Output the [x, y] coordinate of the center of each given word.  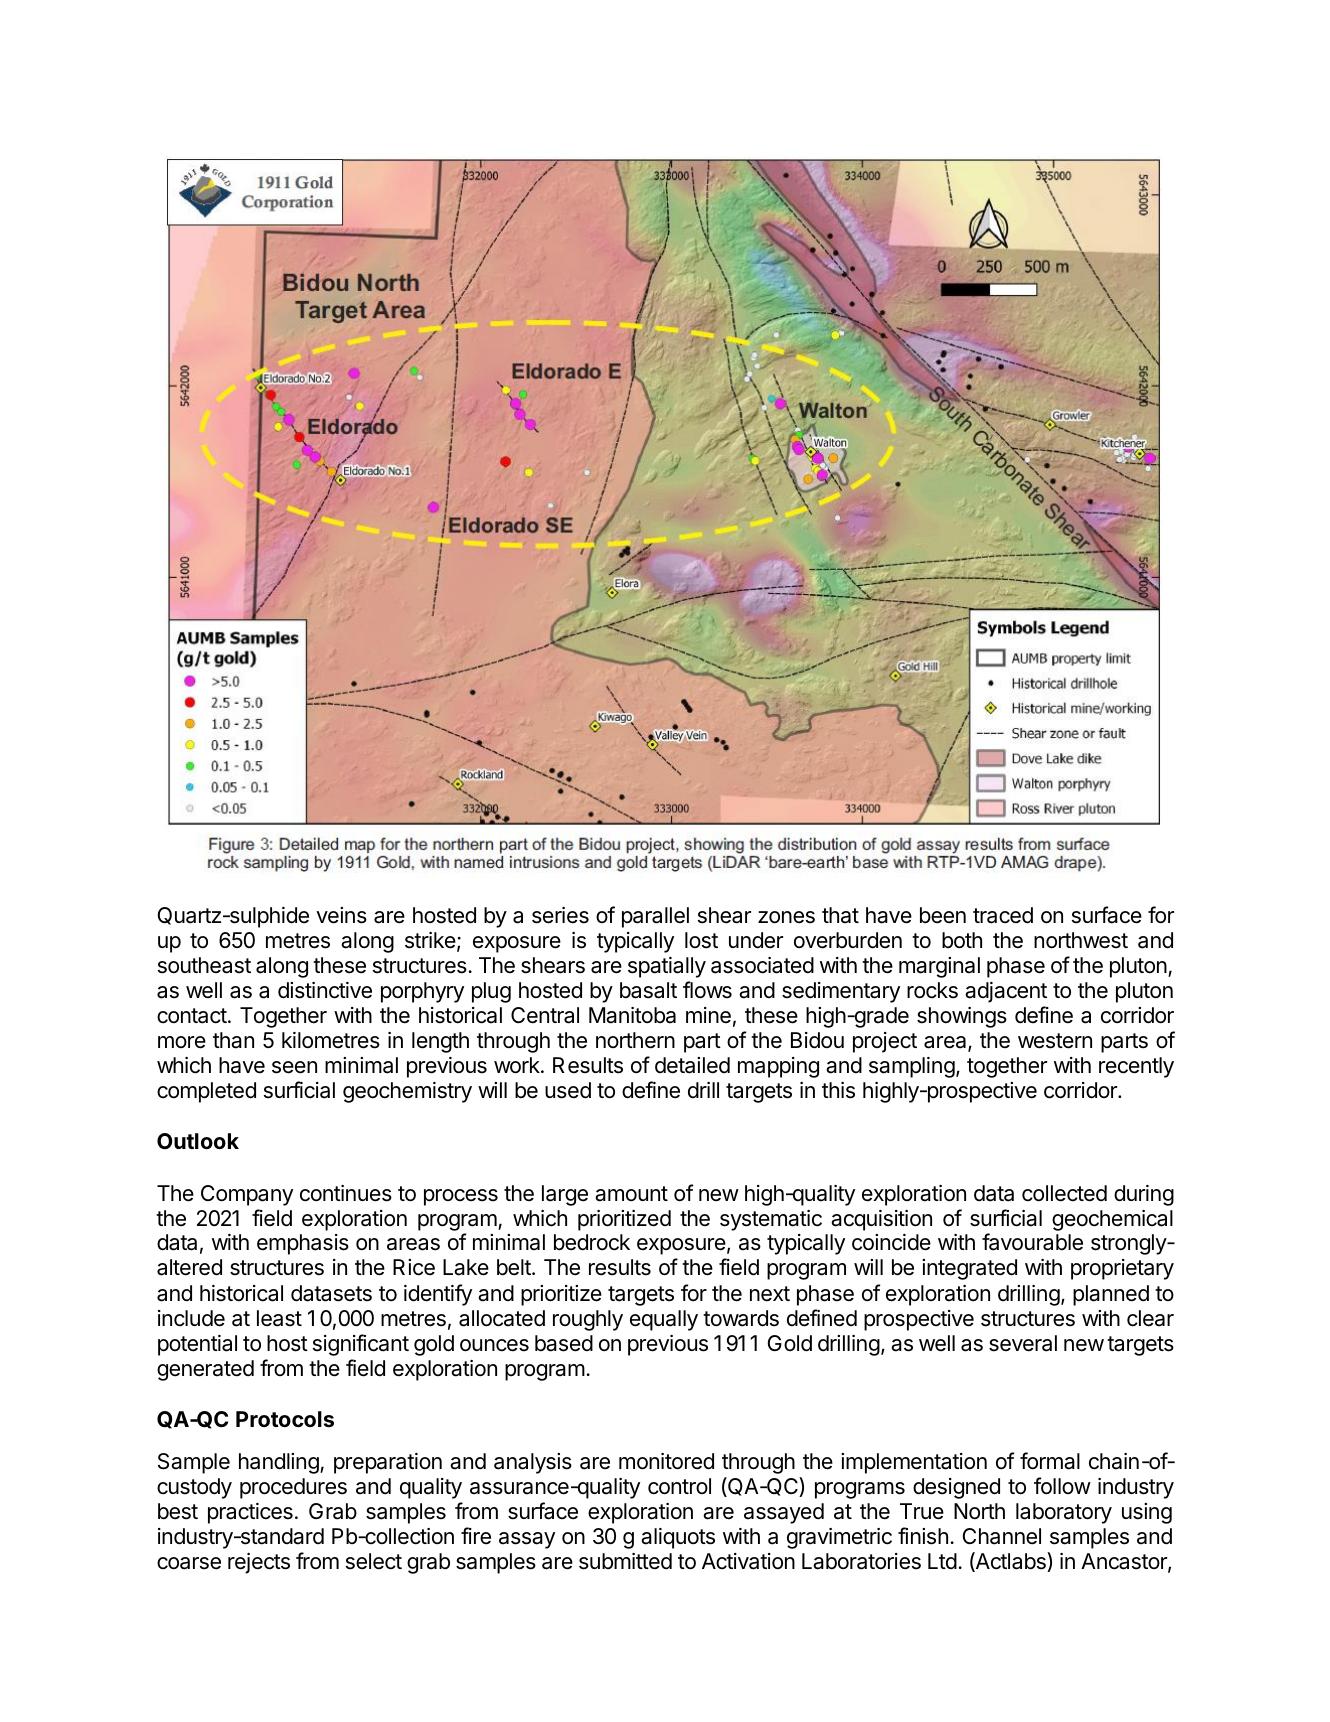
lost [701, 940]
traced [1003, 915]
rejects [259, 1563]
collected [1064, 1193]
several [1023, 1343]
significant [361, 1345]
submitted [625, 1561]
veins [341, 915]
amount [631, 1194]
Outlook [198, 1141]
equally [664, 1320]
